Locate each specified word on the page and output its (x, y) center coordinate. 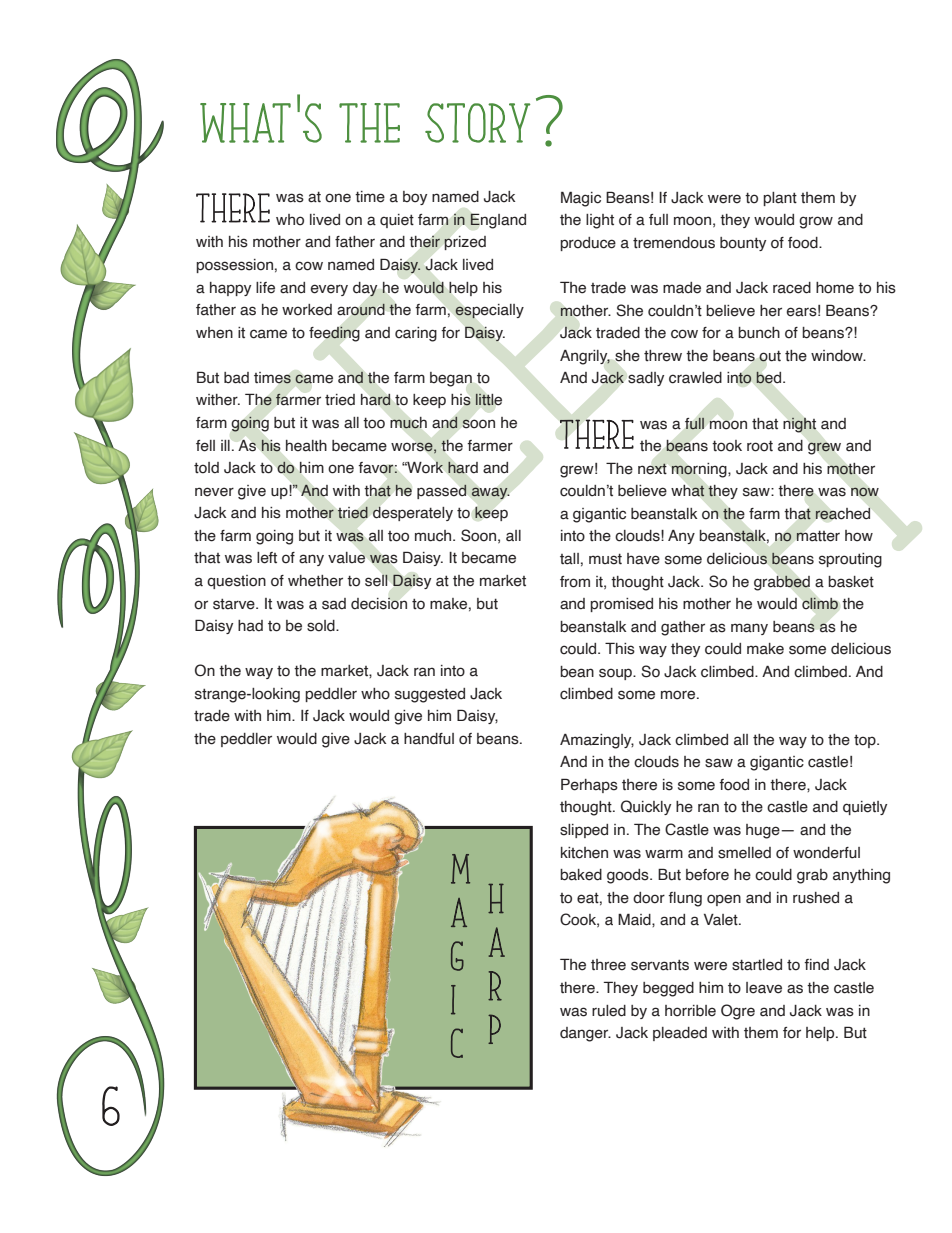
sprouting (850, 560)
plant (780, 199)
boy (415, 198)
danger (585, 1034)
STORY (477, 123)
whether (315, 581)
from (575, 582)
